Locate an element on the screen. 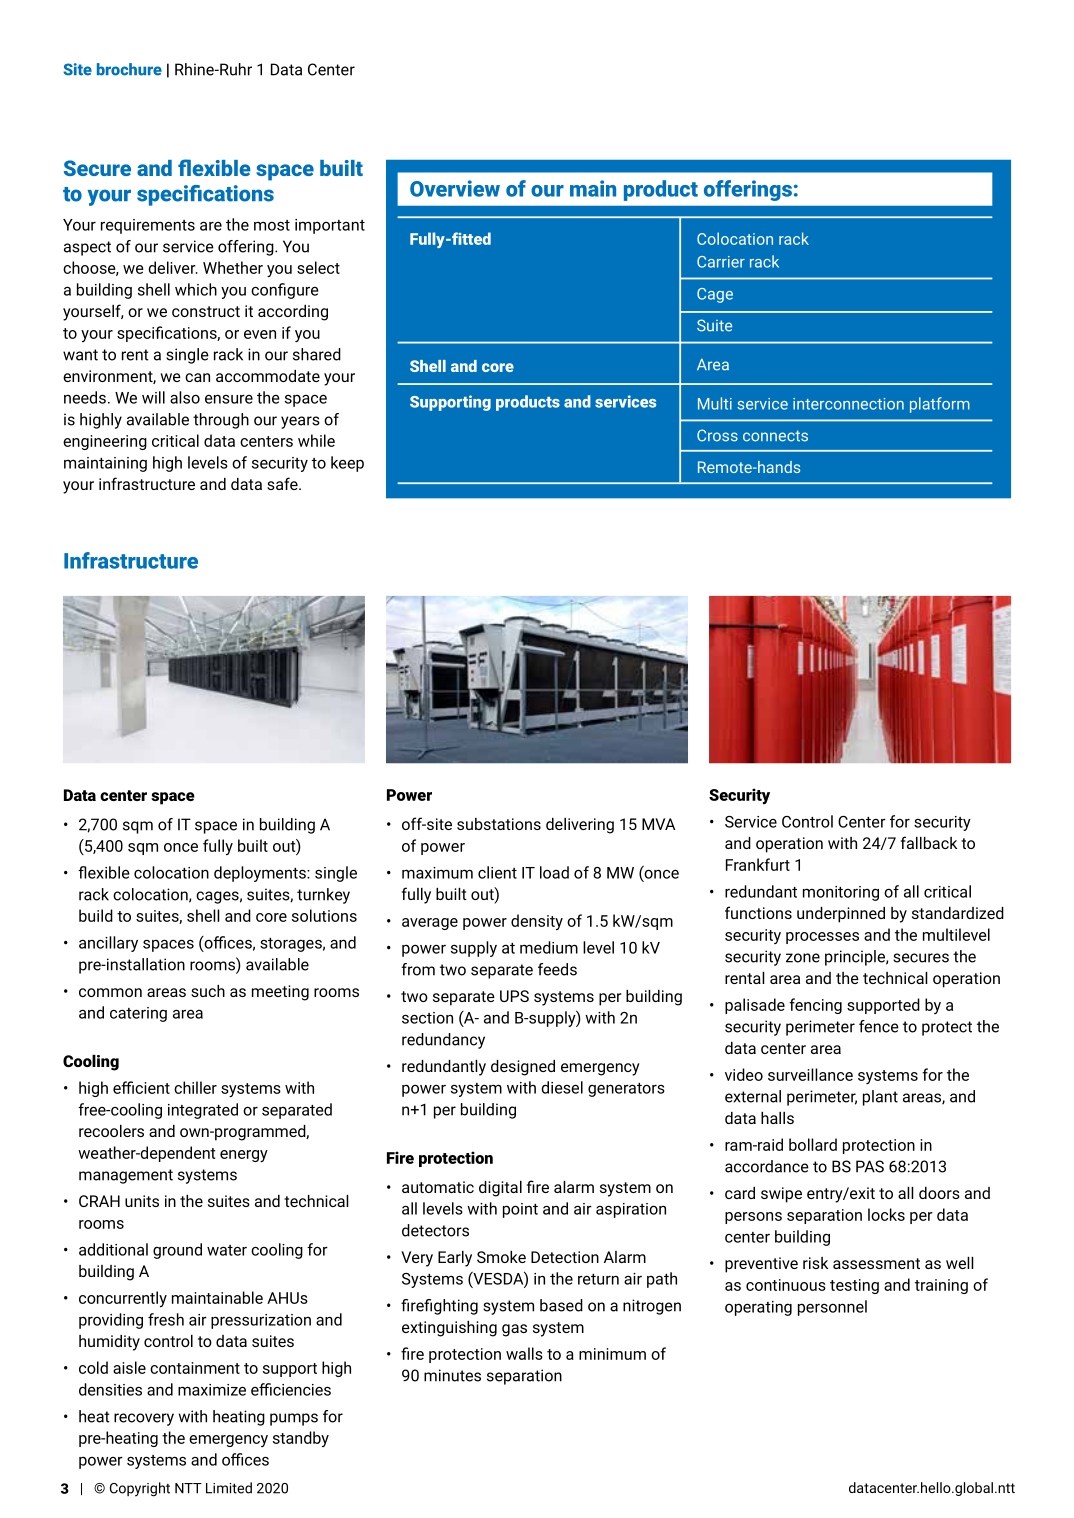  Carrier is located at coordinates (721, 262).
